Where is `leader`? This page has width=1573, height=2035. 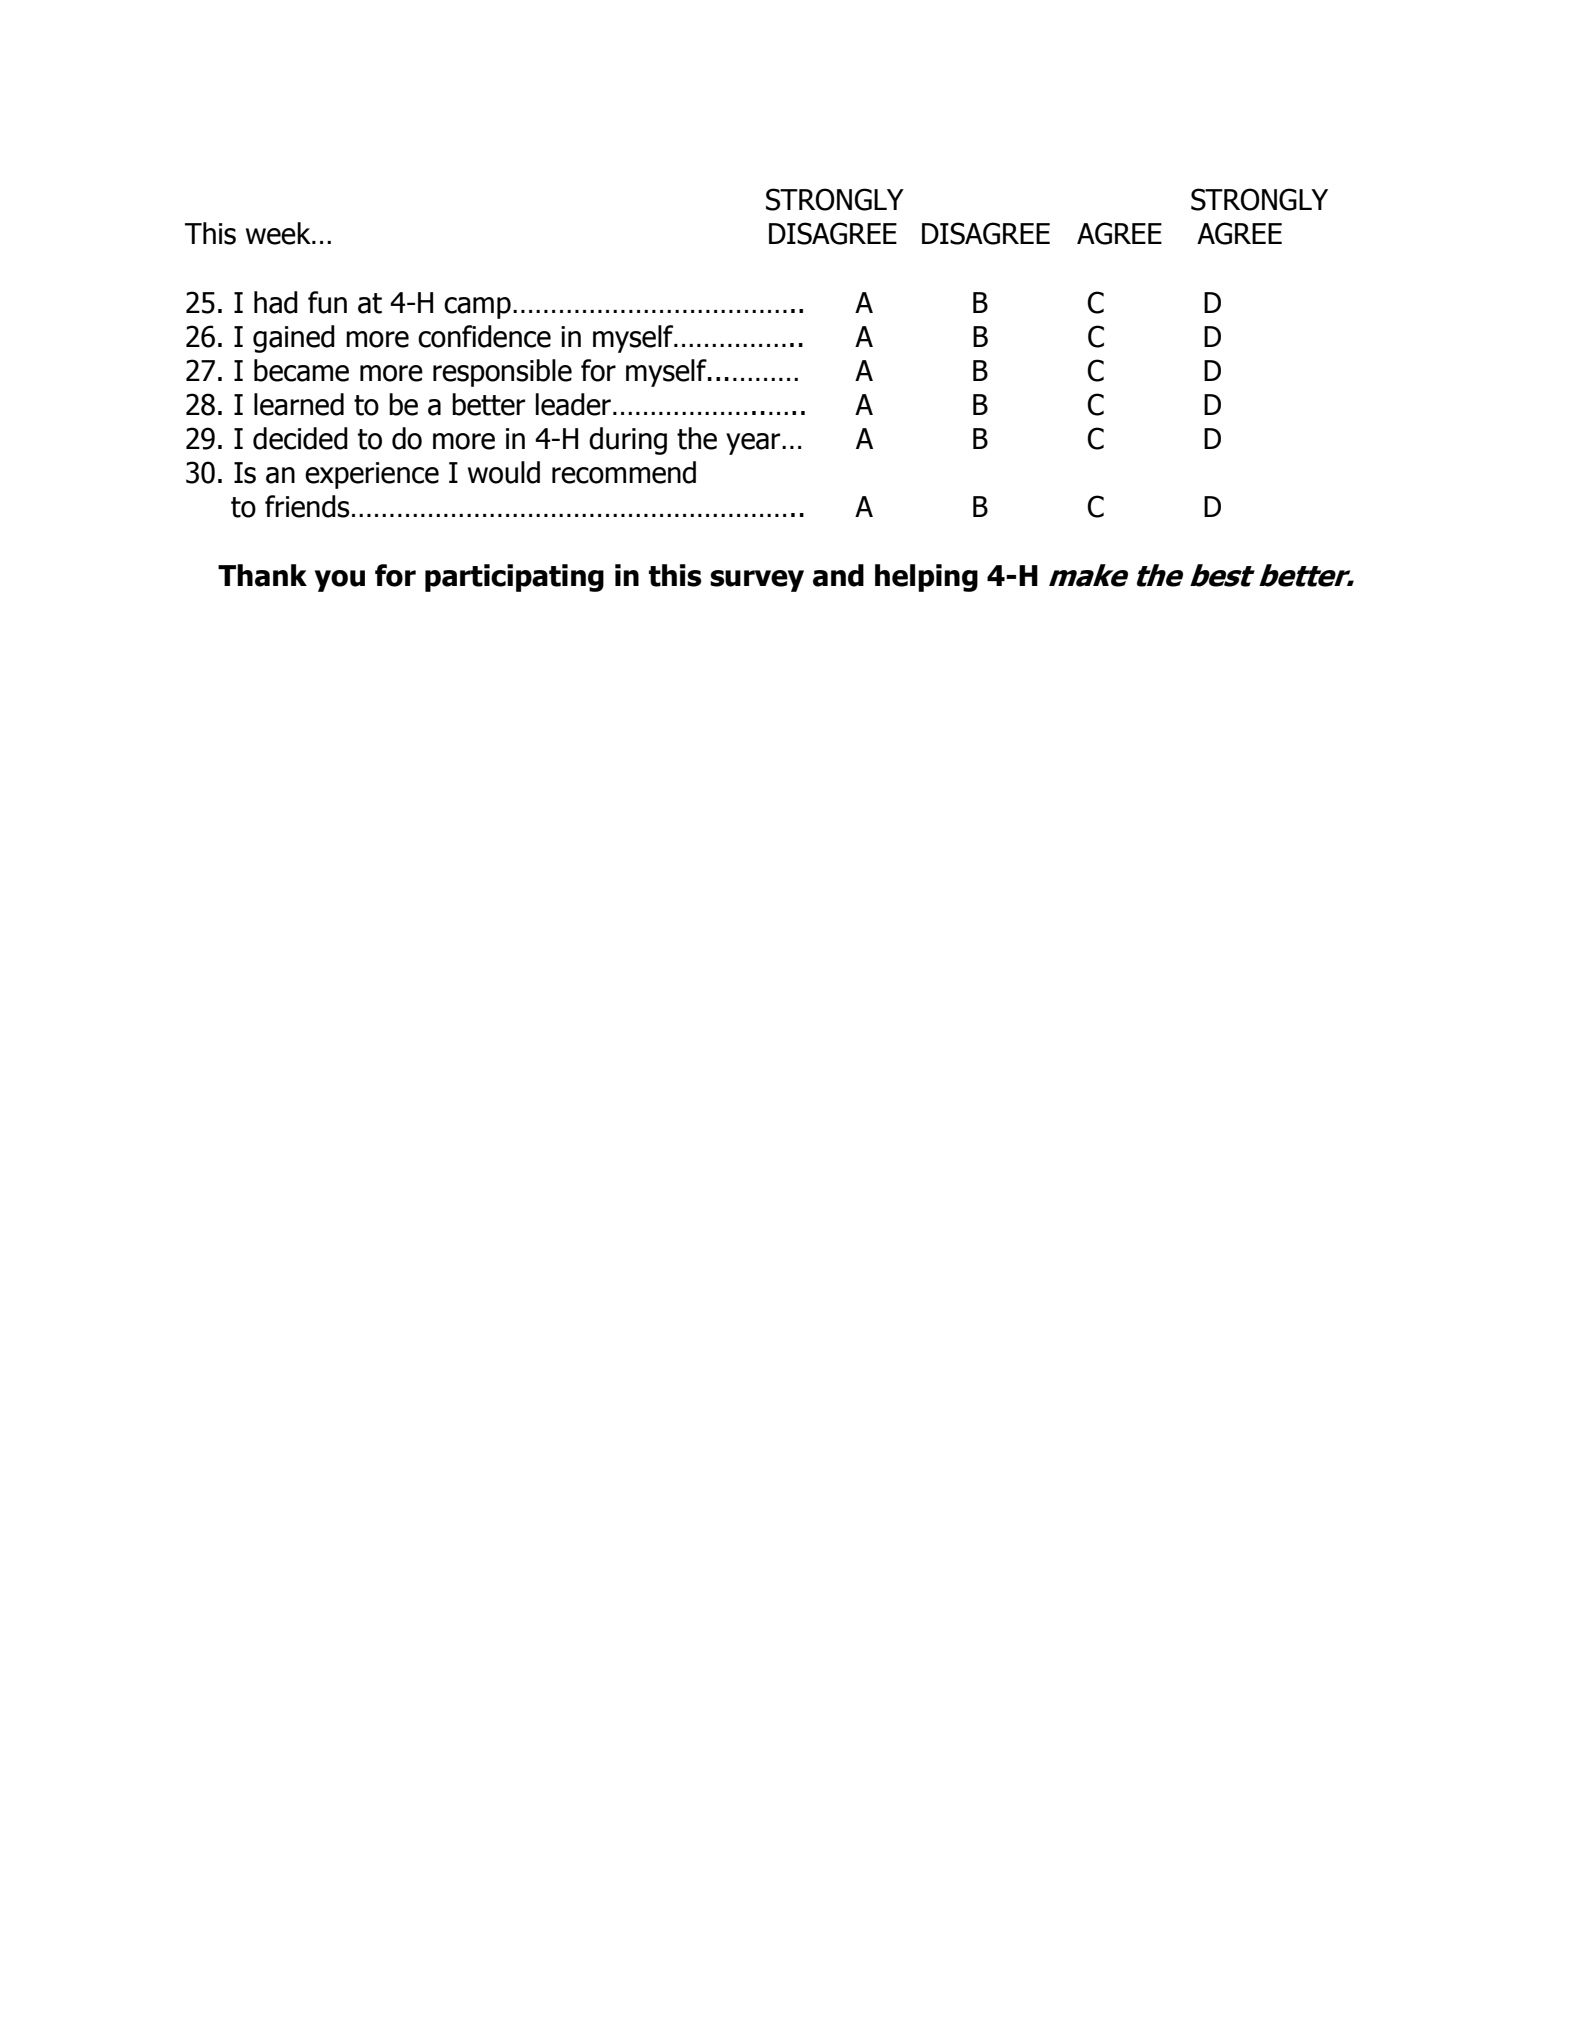
leader is located at coordinates (573, 404).
